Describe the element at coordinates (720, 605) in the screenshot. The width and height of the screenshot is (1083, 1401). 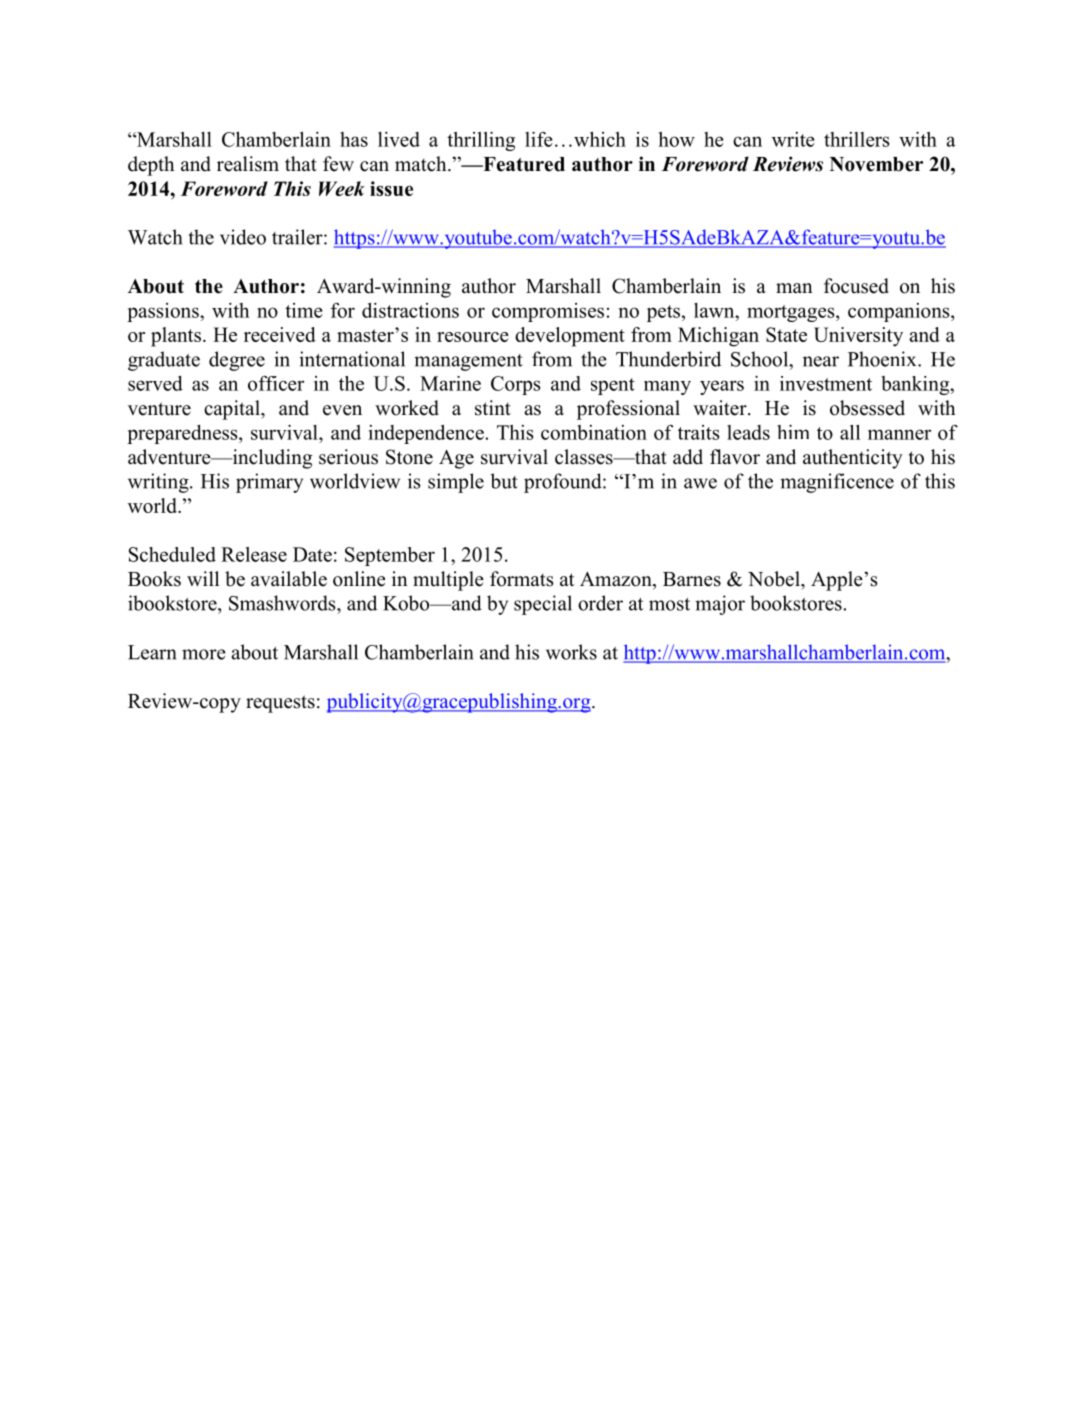
I see `major` at that location.
